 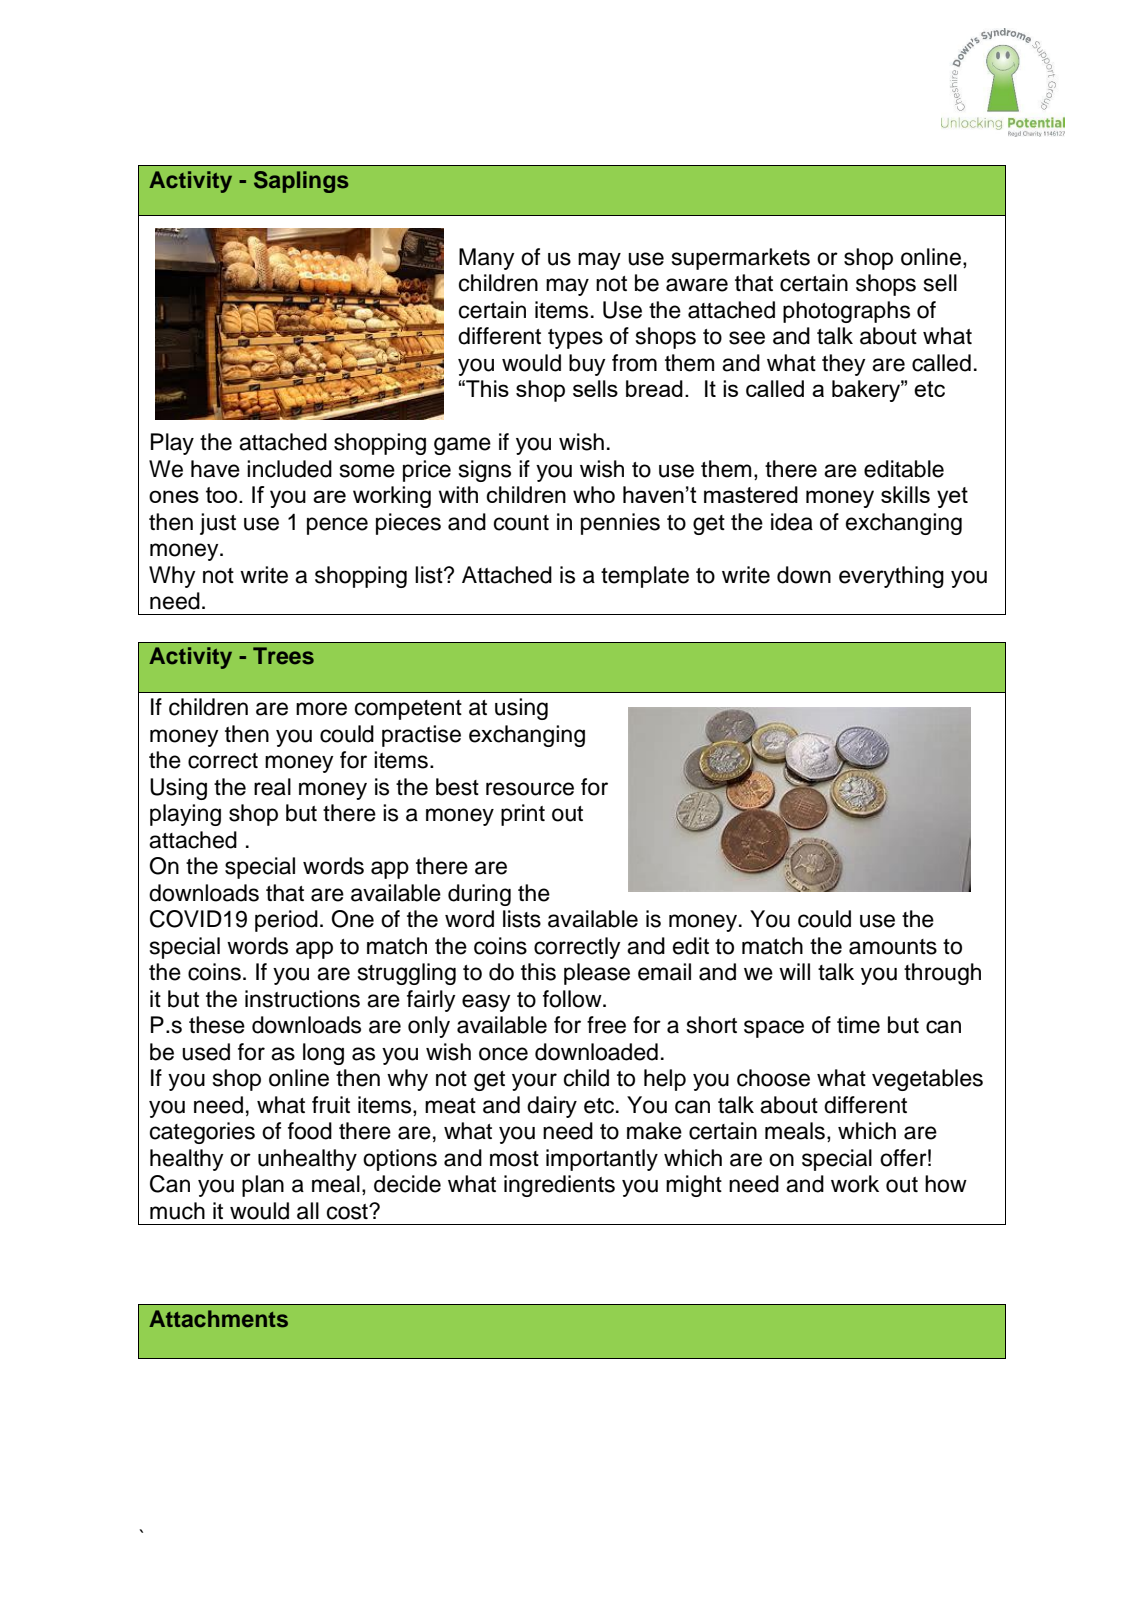 I want to click on Attachments, so click(x=218, y=1319).
